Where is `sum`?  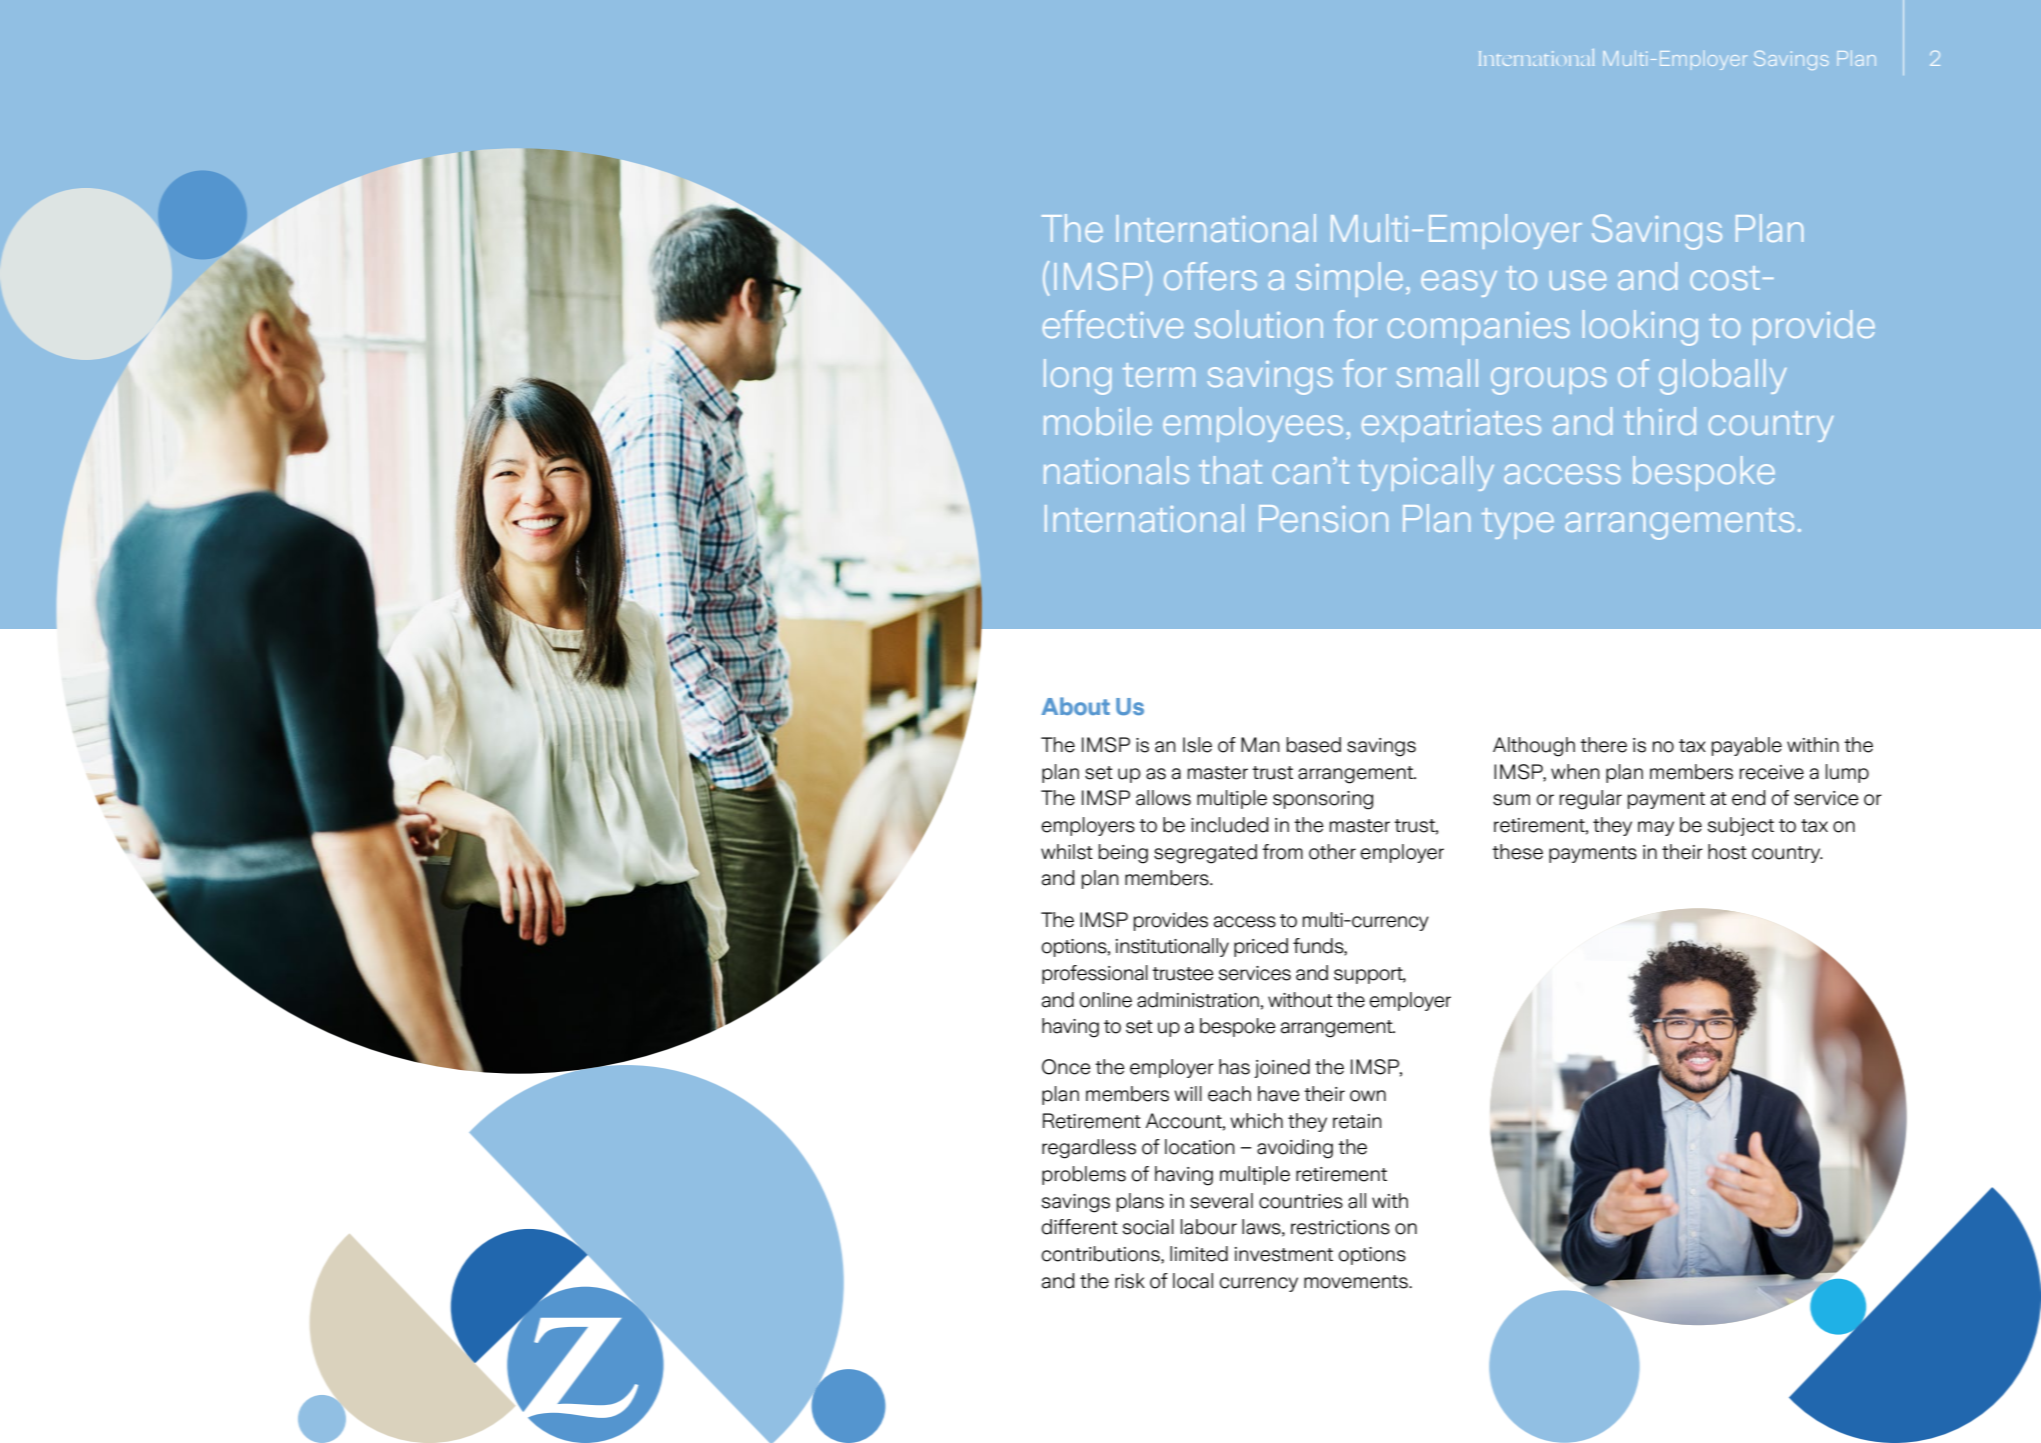
sum is located at coordinates (1511, 800).
